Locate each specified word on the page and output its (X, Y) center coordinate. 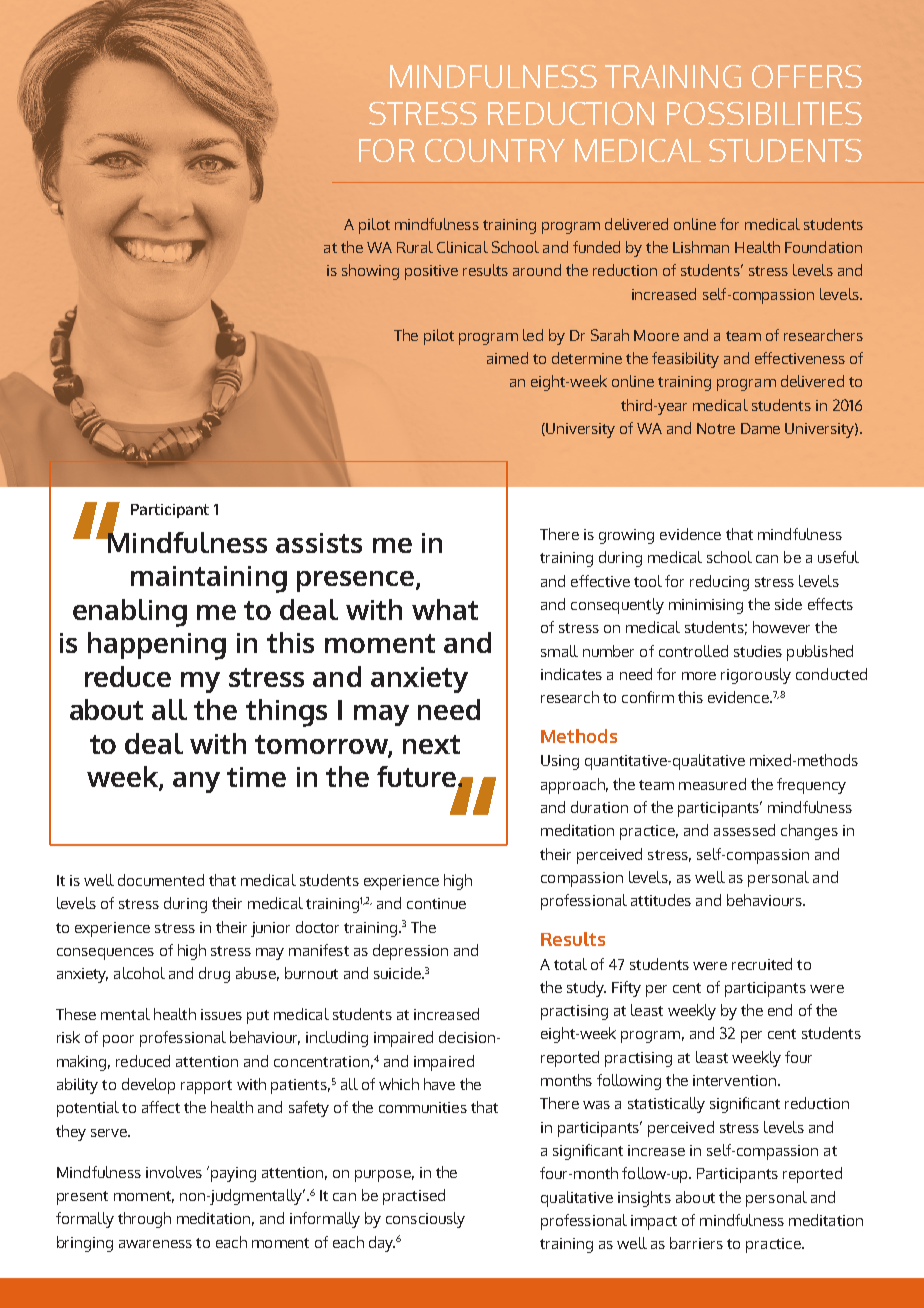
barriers (696, 1243)
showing (370, 272)
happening (157, 646)
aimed (507, 358)
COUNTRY (495, 150)
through (144, 1220)
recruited (762, 964)
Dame (760, 428)
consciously (425, 1220)
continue (436, 903)
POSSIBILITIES (764, 113)
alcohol (139, 973)
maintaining (209, 579)
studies (758, 651)
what (445, 609)
